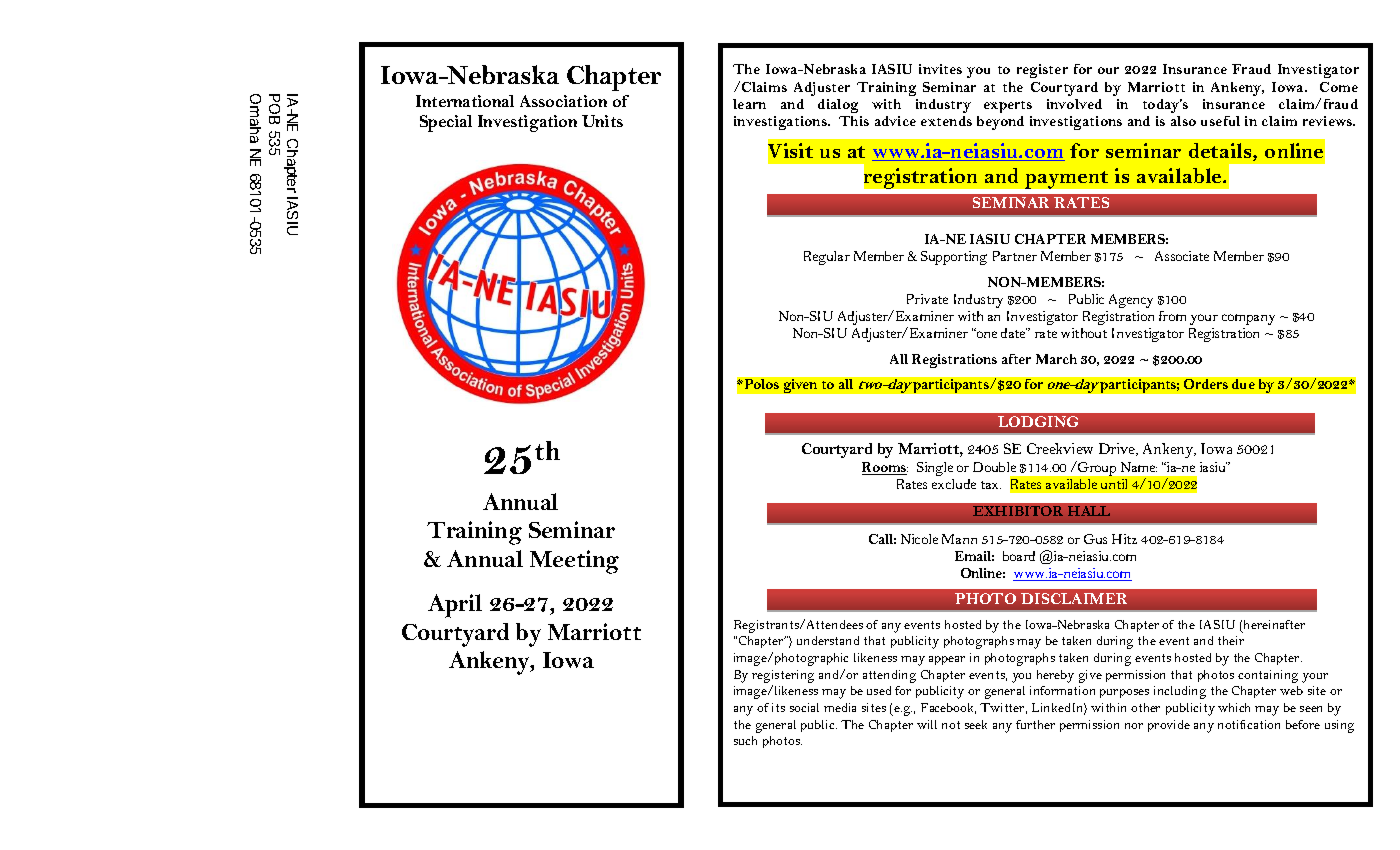 The image size is (1400, 850). What do you see at coordinates (563, 101) in the document?
I see `Association` at bounding box center [563, 101].
